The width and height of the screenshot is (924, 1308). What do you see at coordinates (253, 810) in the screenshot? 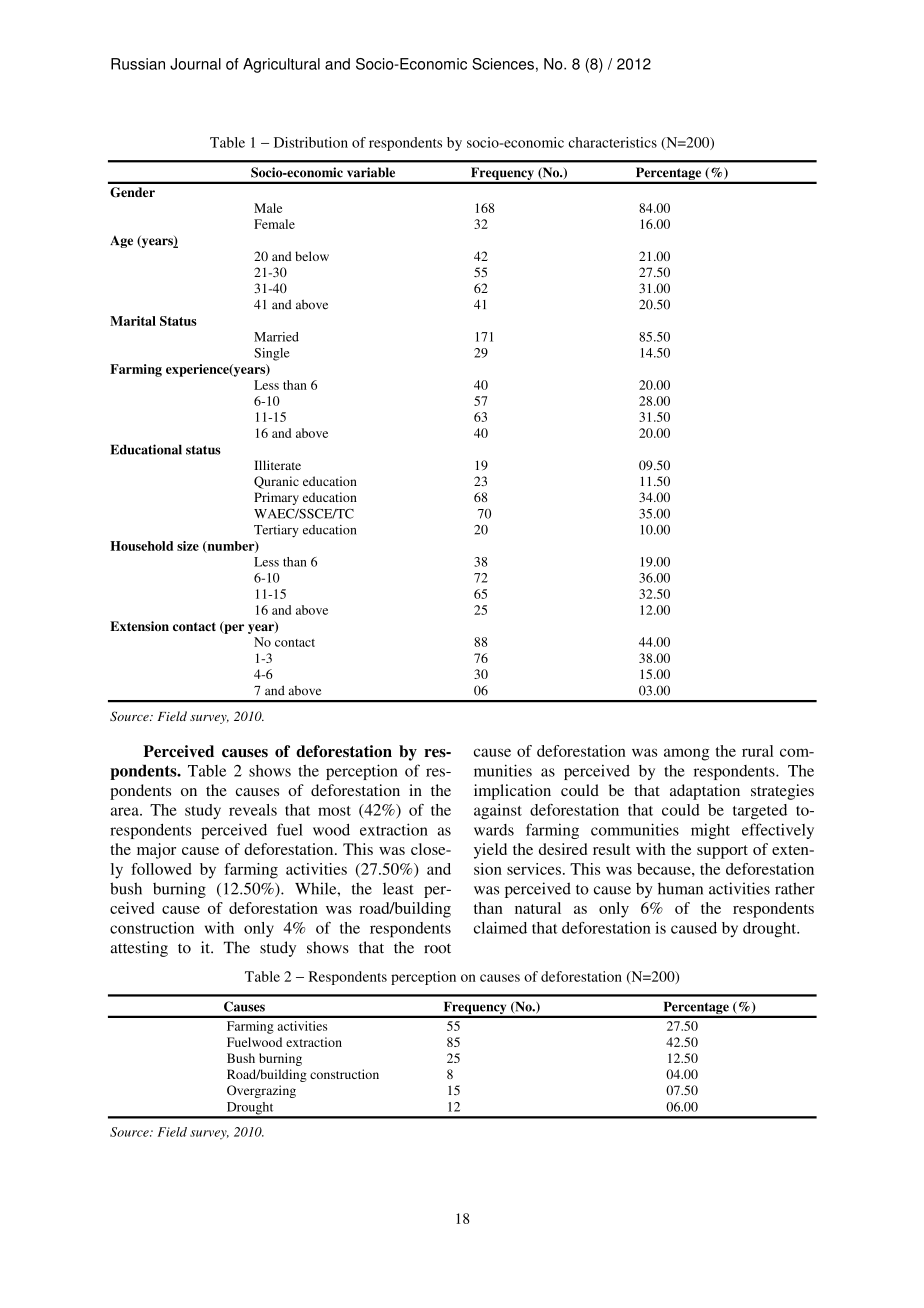
I see `reveals` at bounding box center [253, 810].
